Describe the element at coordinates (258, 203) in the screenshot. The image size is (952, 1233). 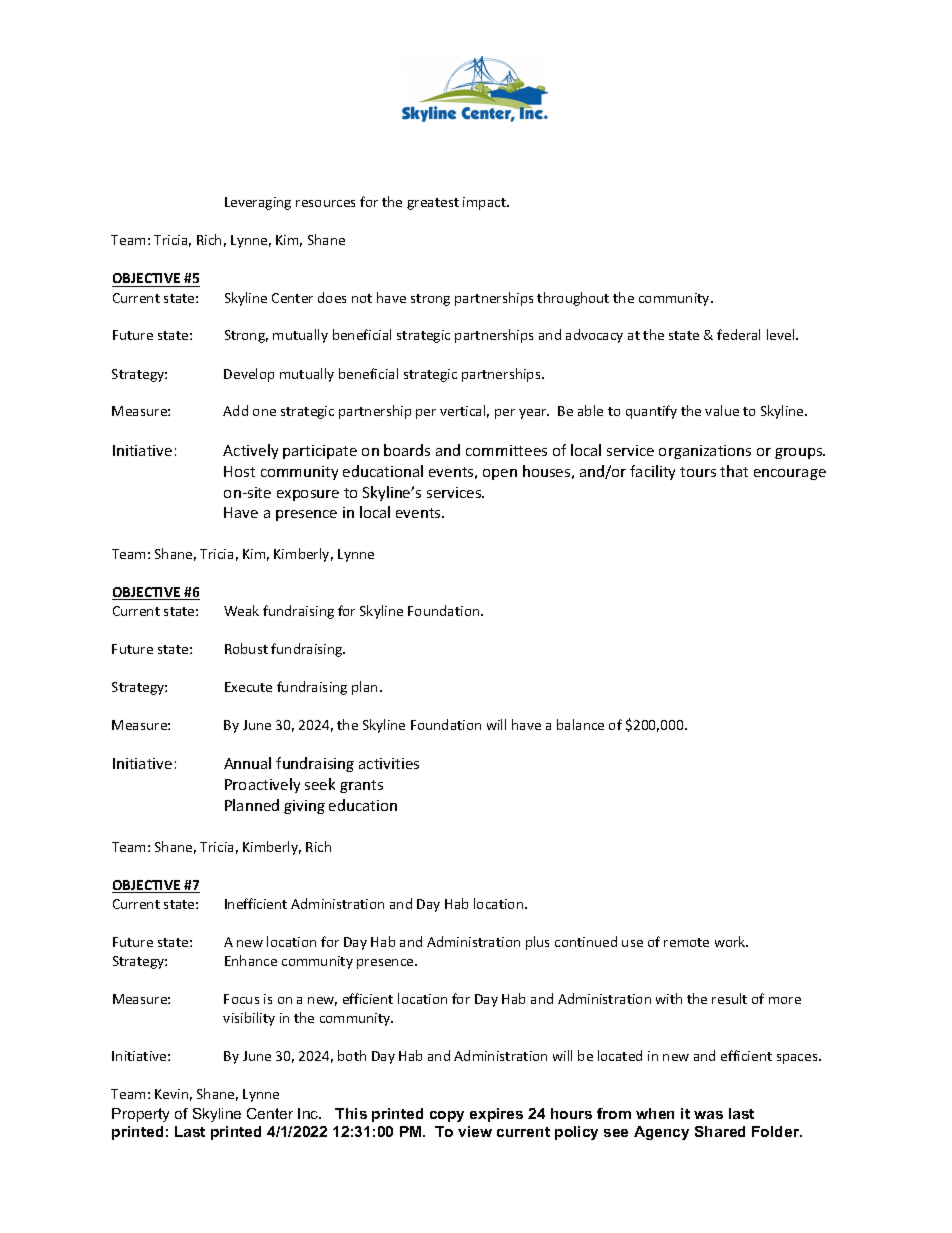
I see `Leveraging` at that location.
